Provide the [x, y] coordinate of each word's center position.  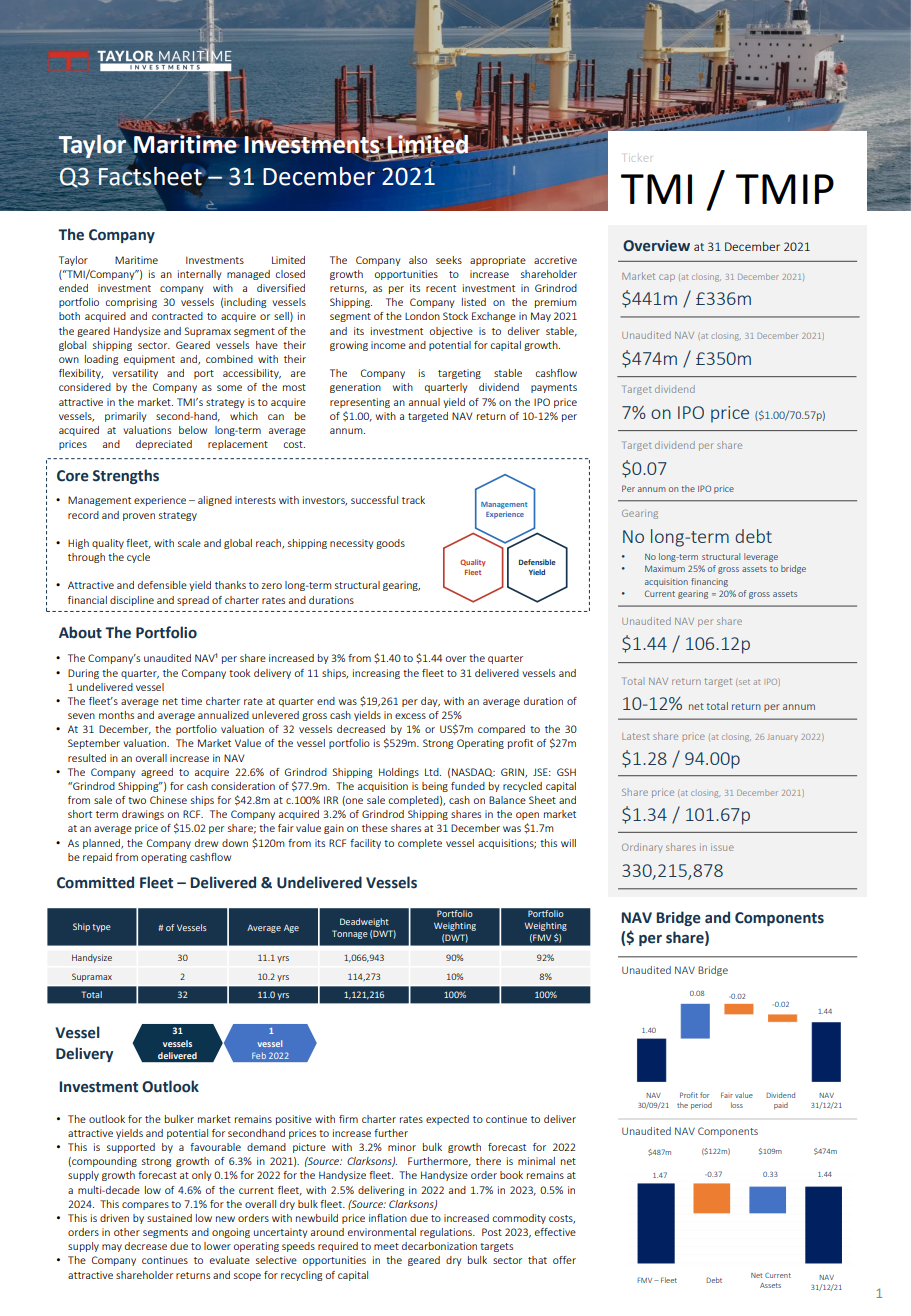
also [418, 260]
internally [199, 275]
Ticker [638, 158]
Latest [636, 736]
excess [410, 716]
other [127, 1232]
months [116, 715]
